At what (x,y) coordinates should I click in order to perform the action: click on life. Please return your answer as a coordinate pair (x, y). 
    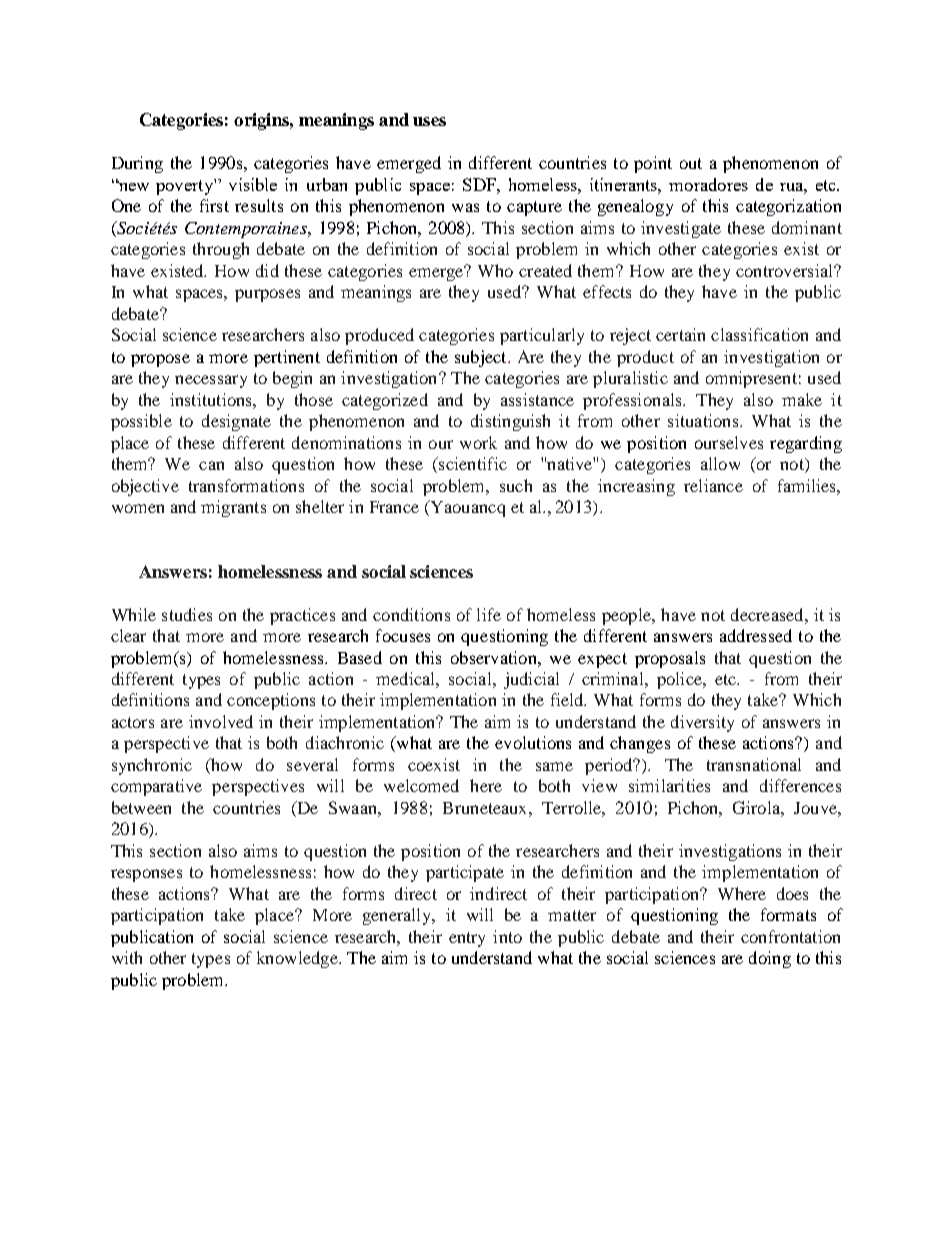
    Looking at the image, I should click on (489, 614).
